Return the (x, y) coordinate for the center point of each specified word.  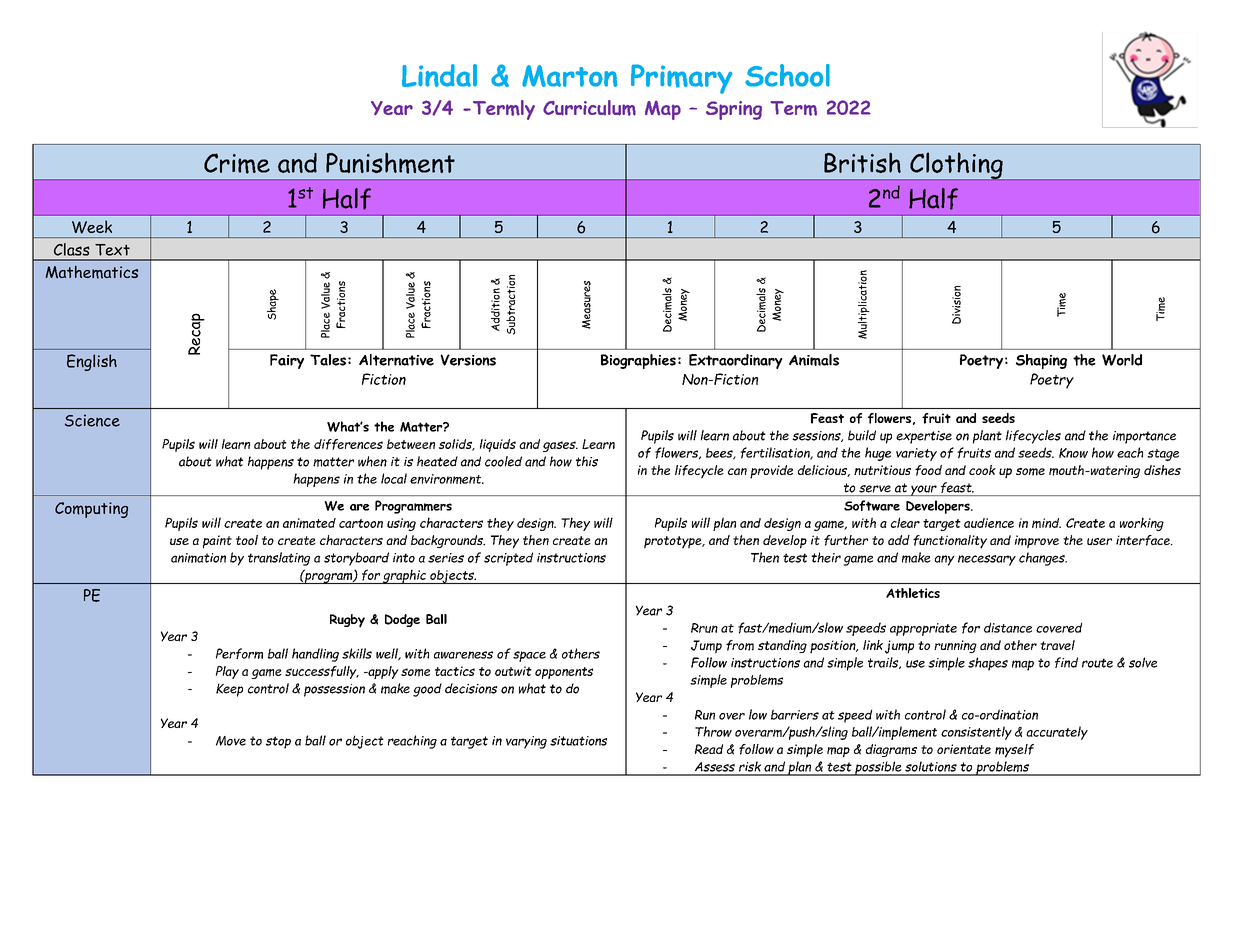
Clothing (956, 166)
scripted (508, 559)
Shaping (1041, 361)
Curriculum (589, 108)
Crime (237, 163)
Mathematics (91, 272)
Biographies (638, 361)
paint (217, 542)
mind (1046, 523)
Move (231, 741)
